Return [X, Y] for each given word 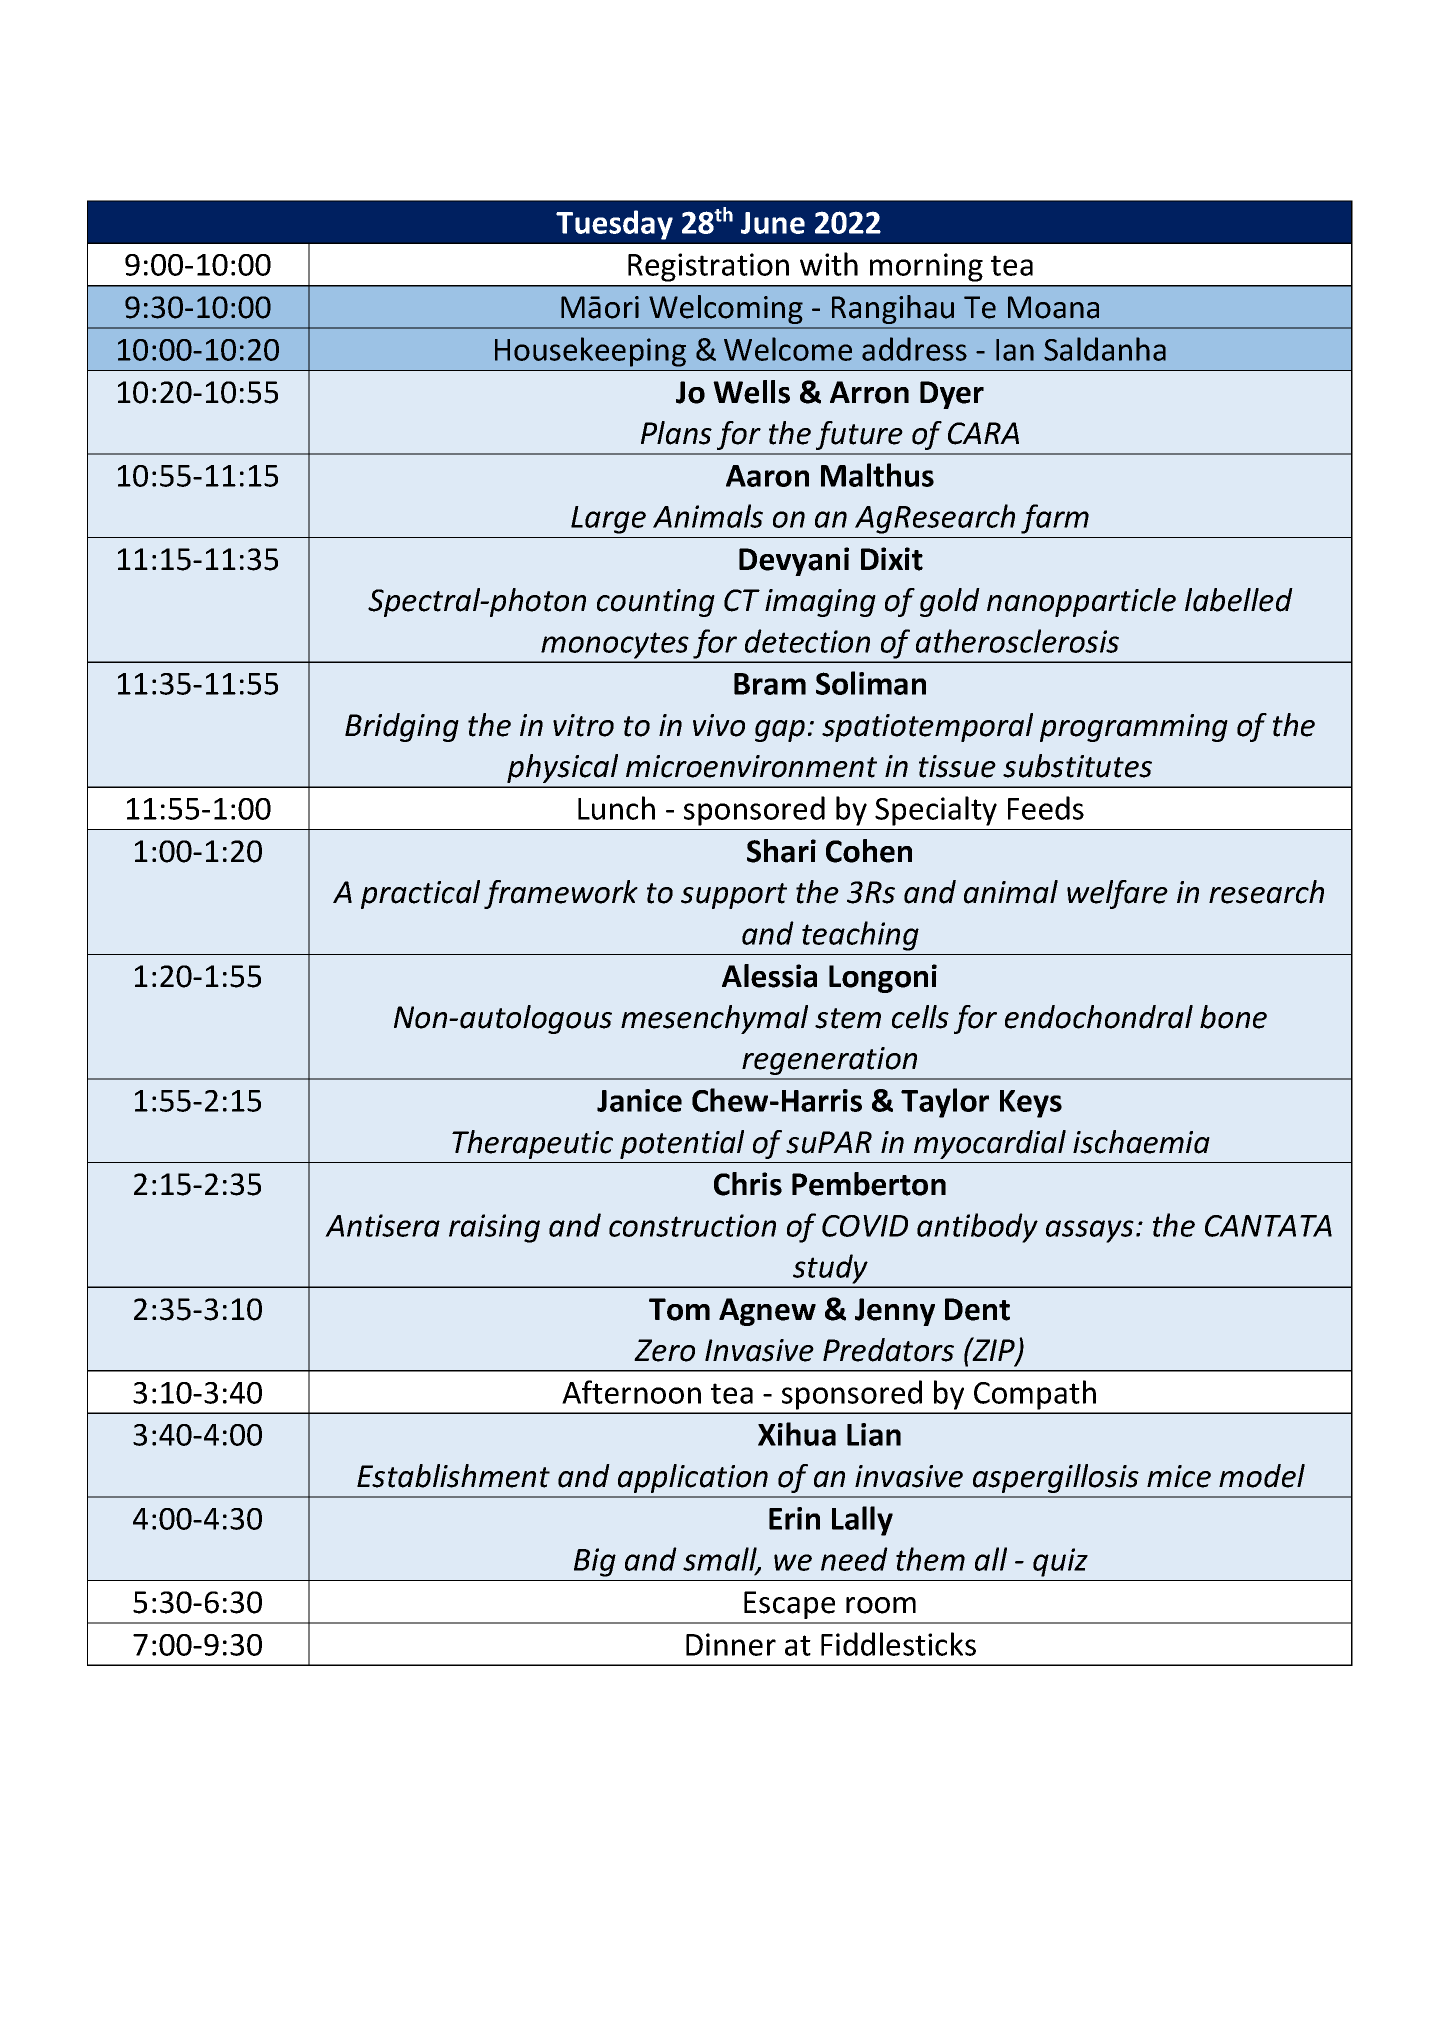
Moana [1053, 307]
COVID [865, 1226]
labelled [1239, 600]
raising [494, 1228]
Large [608, 520]
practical [420, 894]
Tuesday [614, 225]
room [881, 1605]
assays [1090, 1231]
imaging [820, 603]
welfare [1117, 894]
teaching [860, 936]
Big [595, 1562]
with [829, 264]
